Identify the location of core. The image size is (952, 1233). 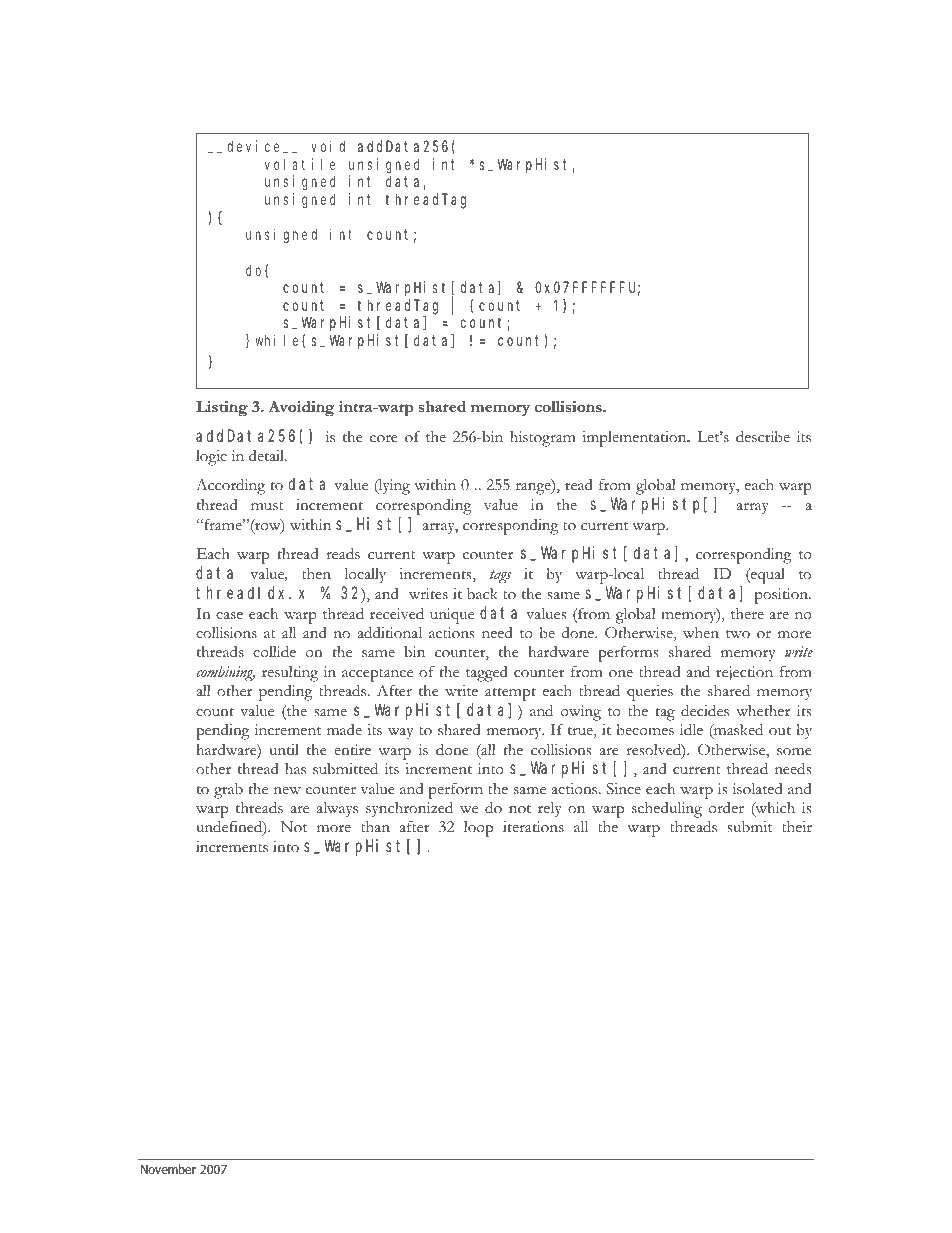
(384, 439).
